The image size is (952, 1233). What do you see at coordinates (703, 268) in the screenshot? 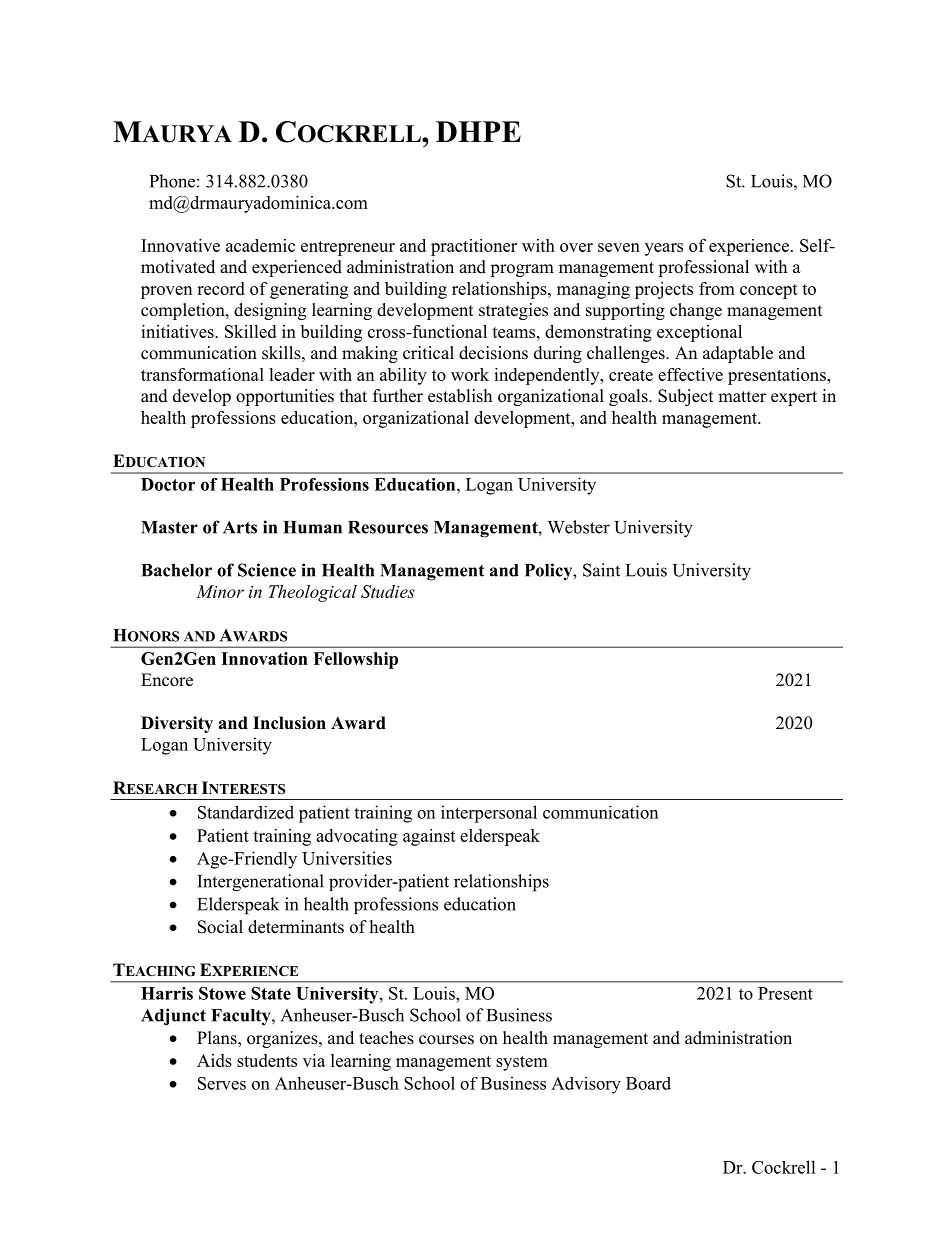
I see `professional` at bounding box center [703, 268].
